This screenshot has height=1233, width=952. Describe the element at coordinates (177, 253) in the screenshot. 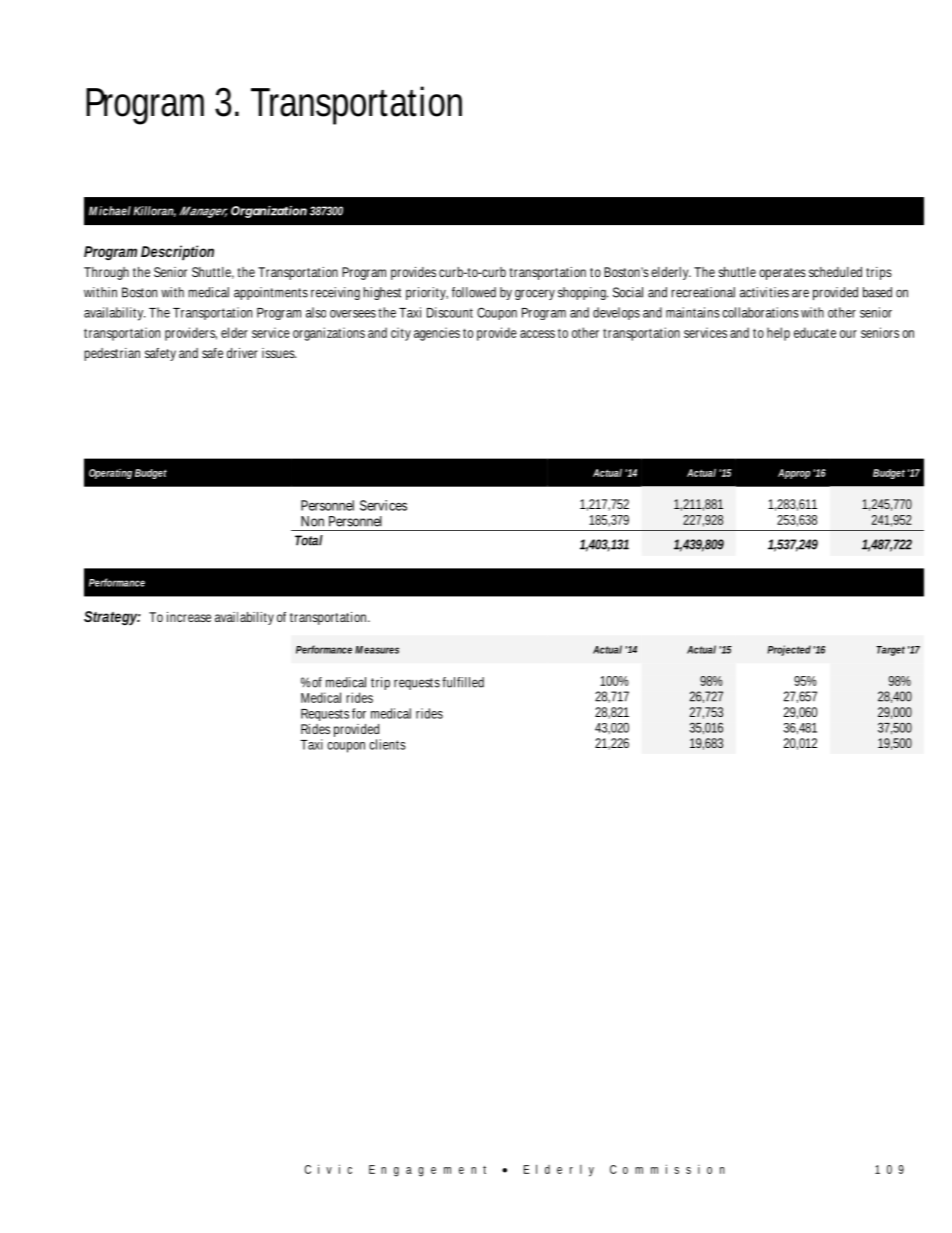

I see `Description` at that location.
